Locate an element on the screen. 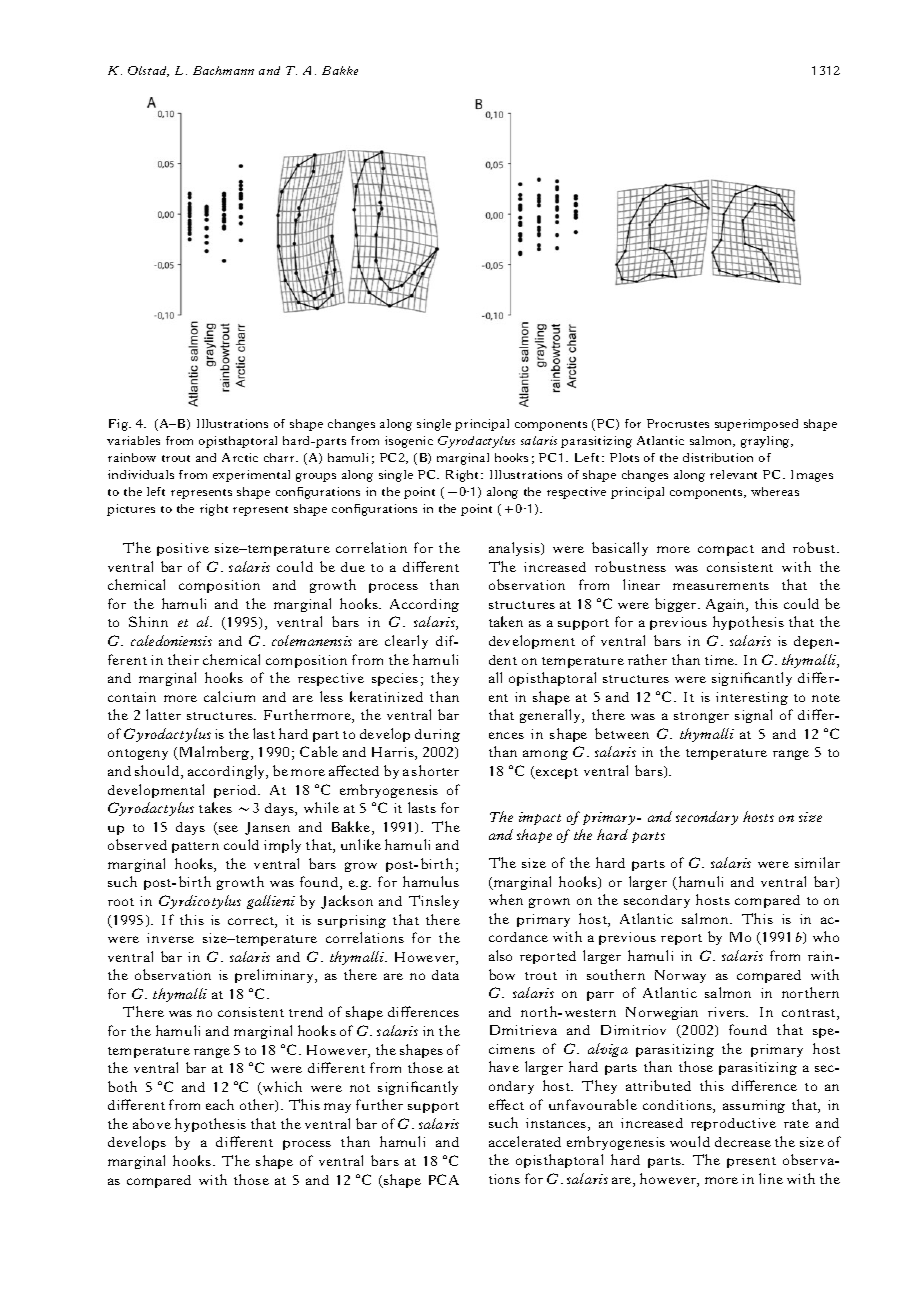 Image resolution: width=924 pixels, height=1308 pixels. each is located at coordinates (220, 1104).
